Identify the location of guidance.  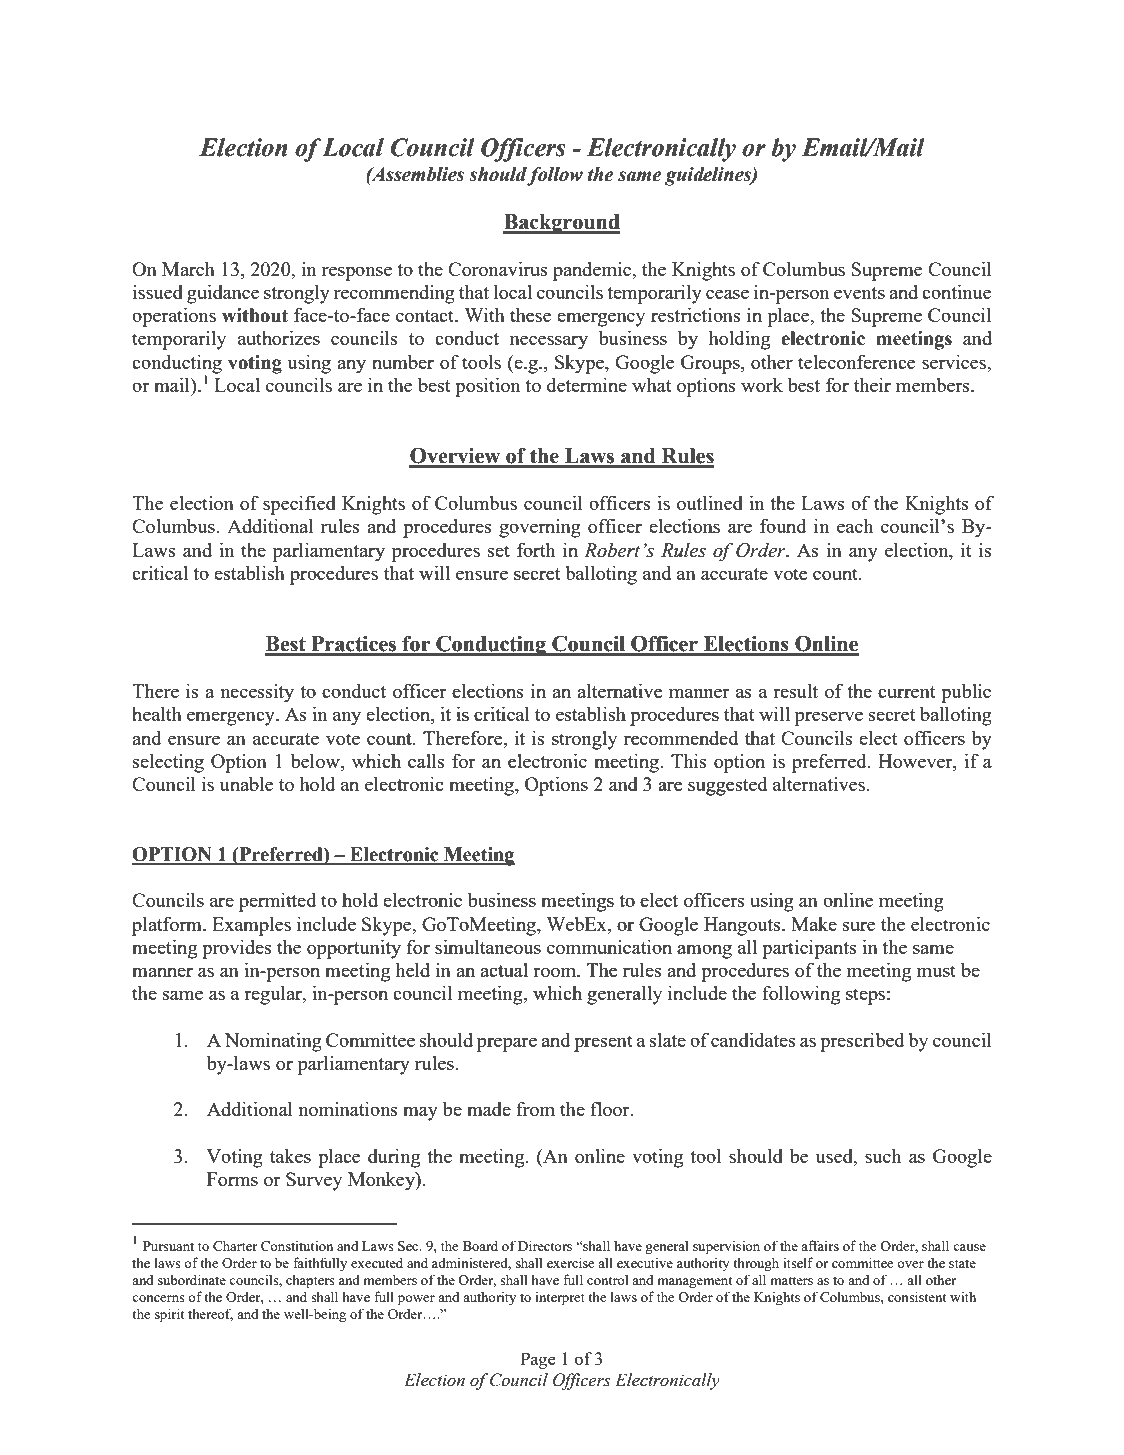
(223, 294).
